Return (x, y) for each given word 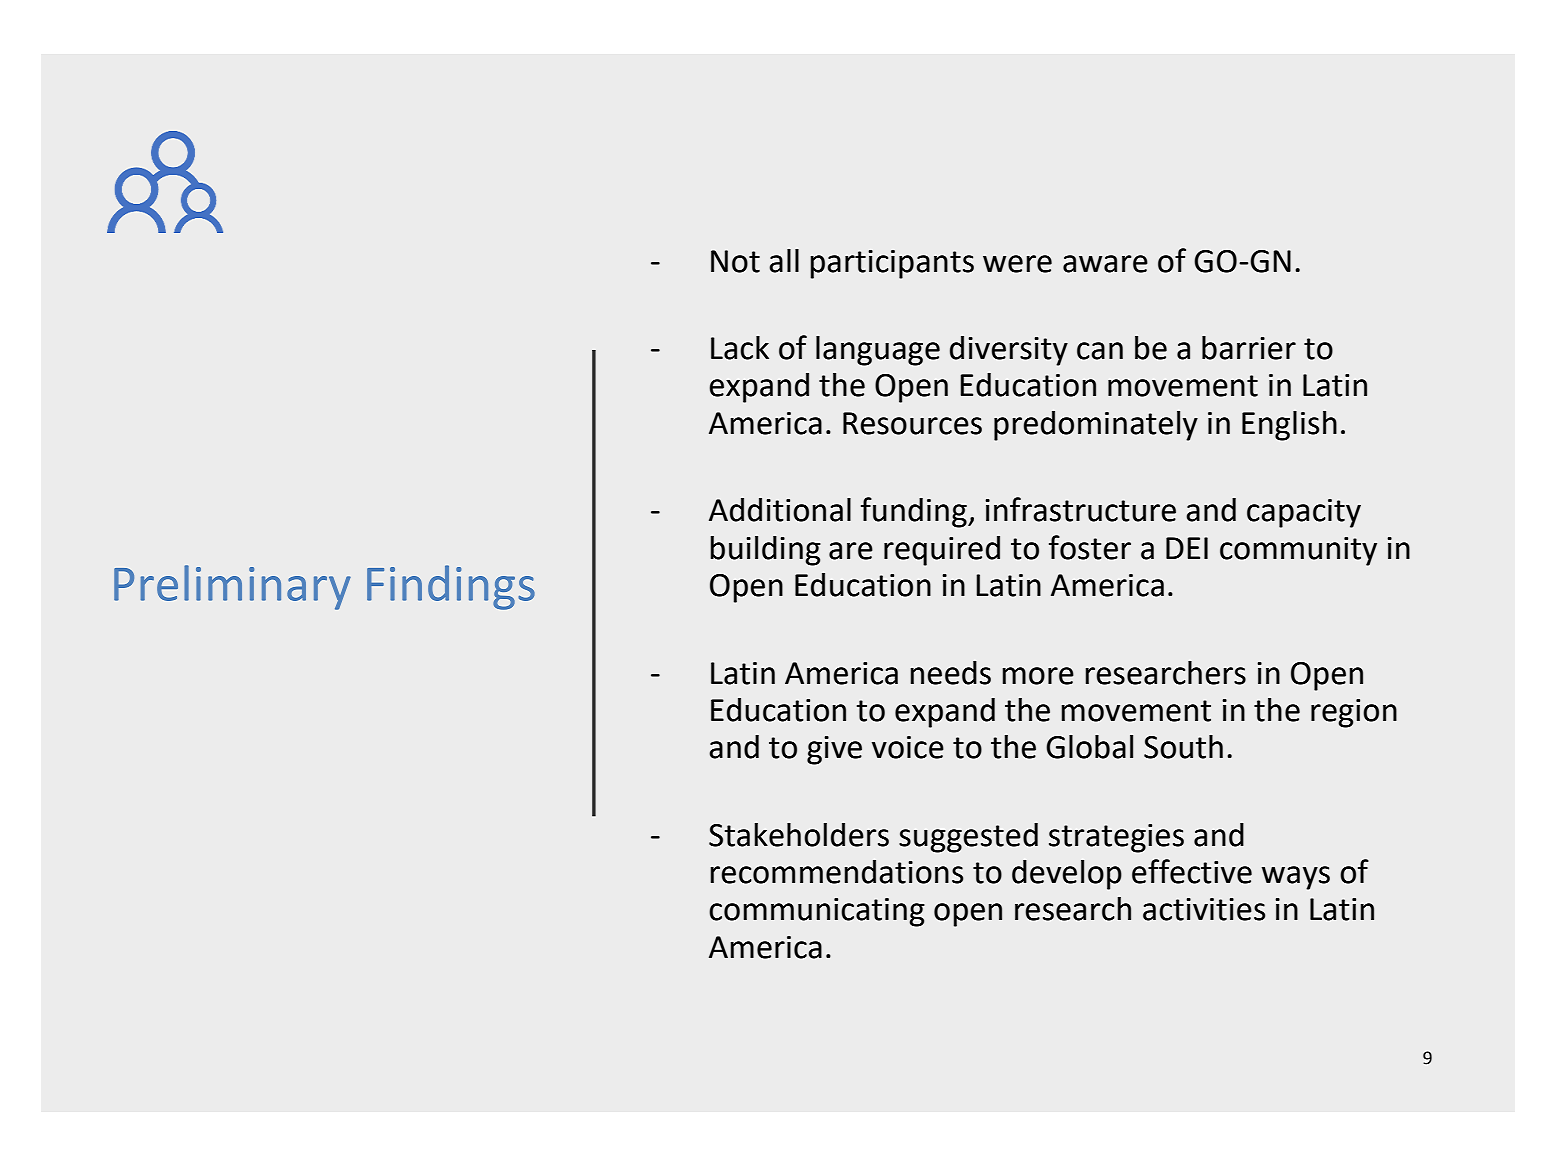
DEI (1187, 548)
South (1183, 747)
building (765, 551)
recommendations (836, 872)
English (1289, 426)
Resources (912, 423)
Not (735, 261)
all (784, 261)
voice (908, 747)
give (834, 750)
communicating (817, 912)
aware (1105, 264)
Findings (451, 587)
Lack (740, 348)
